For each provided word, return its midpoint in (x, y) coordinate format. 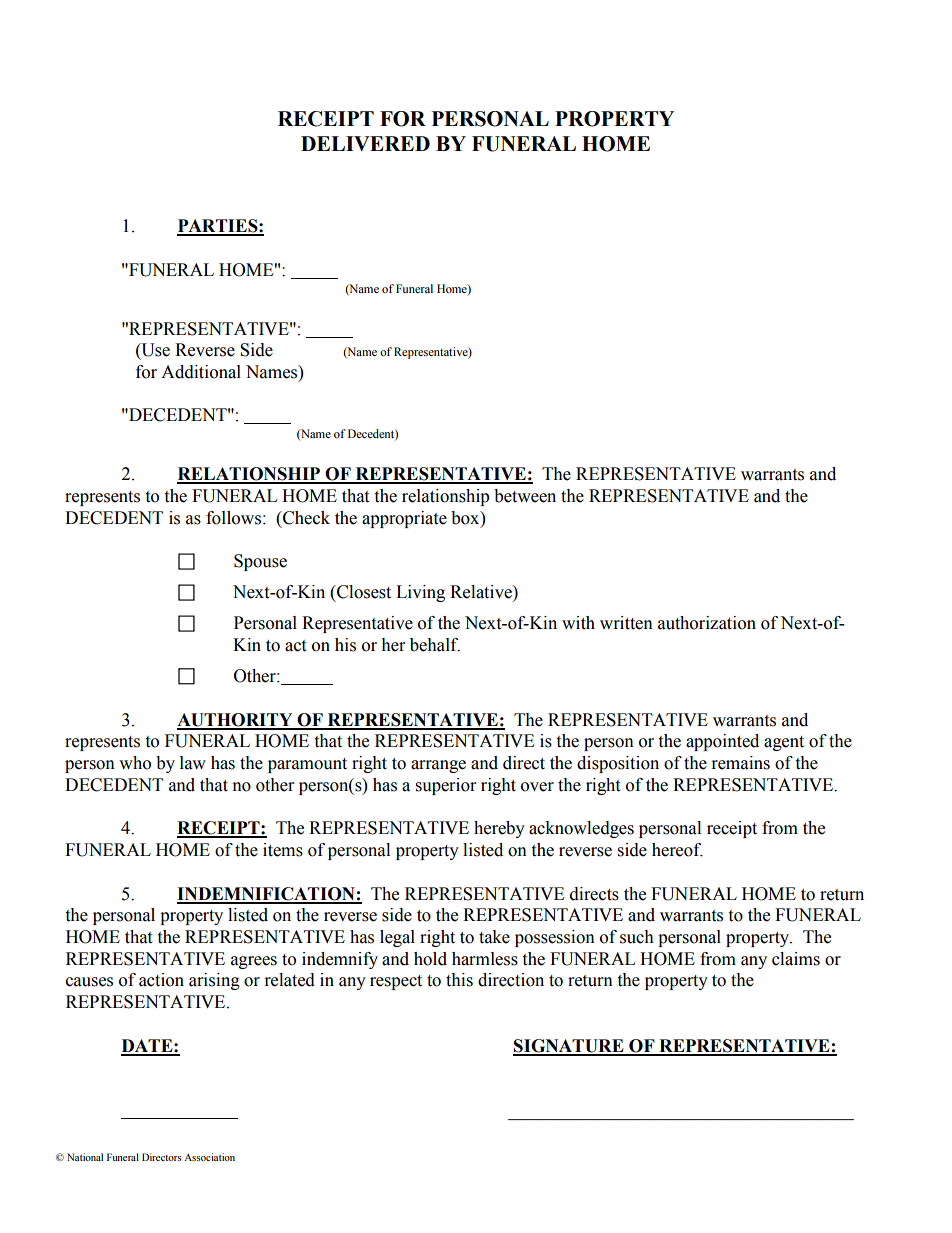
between (525, 496)
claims (796, 959)
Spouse (260, 562)
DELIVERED (365, 143)
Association (209, 1157)
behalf (435, 645)
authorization (707, 623)
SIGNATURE (569, 1047)
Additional (201, 372)
